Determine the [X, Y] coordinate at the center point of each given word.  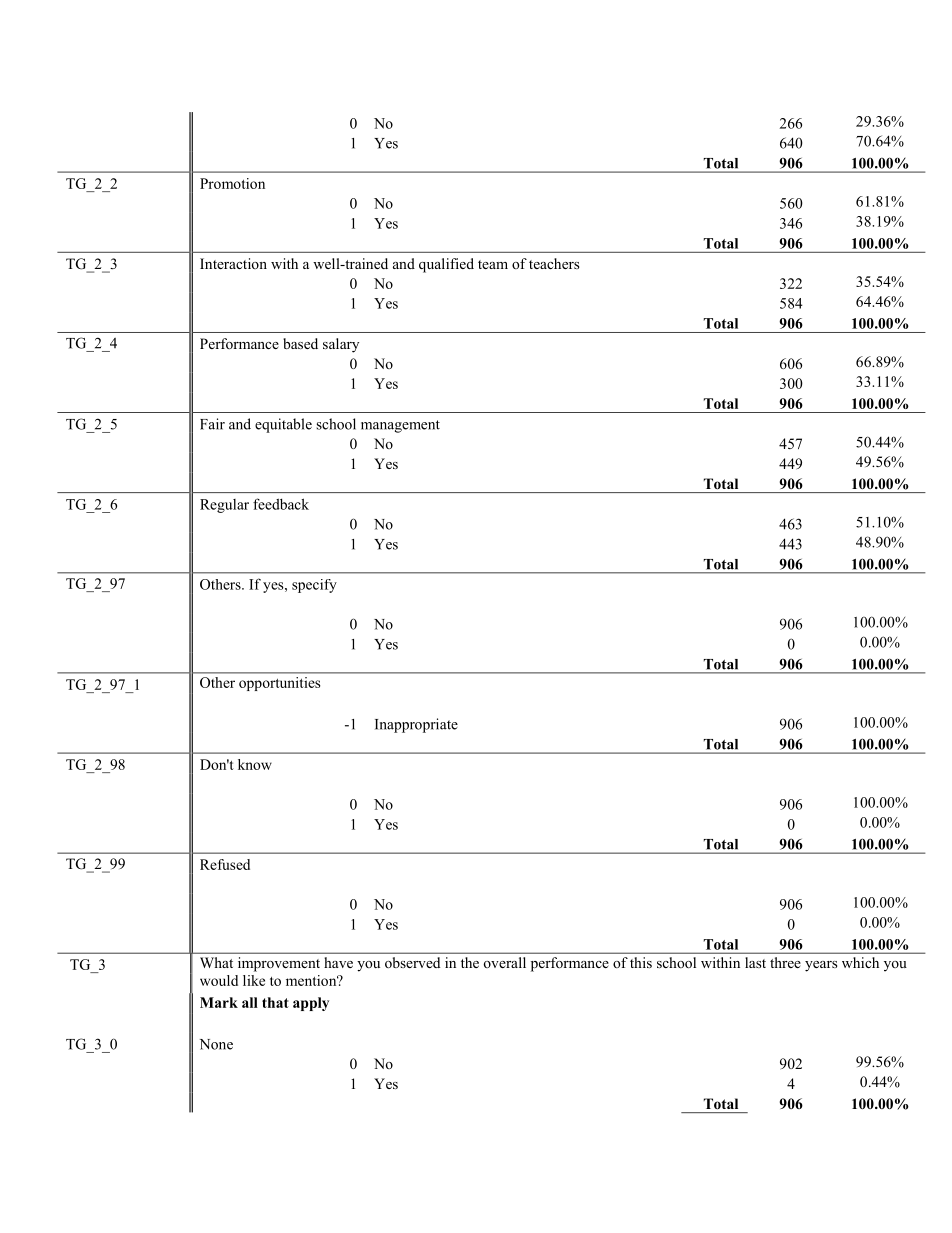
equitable [283, 425]
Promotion [232, 183]
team [493, 264]
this [641, 962]
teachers [554, 263]
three [785, 962]
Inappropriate [416, 725]
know [255, 764]
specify [314, 586]
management [400, 426]
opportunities [279, 684]
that [275, 1002]
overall [505, 962]
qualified [446, 265]
